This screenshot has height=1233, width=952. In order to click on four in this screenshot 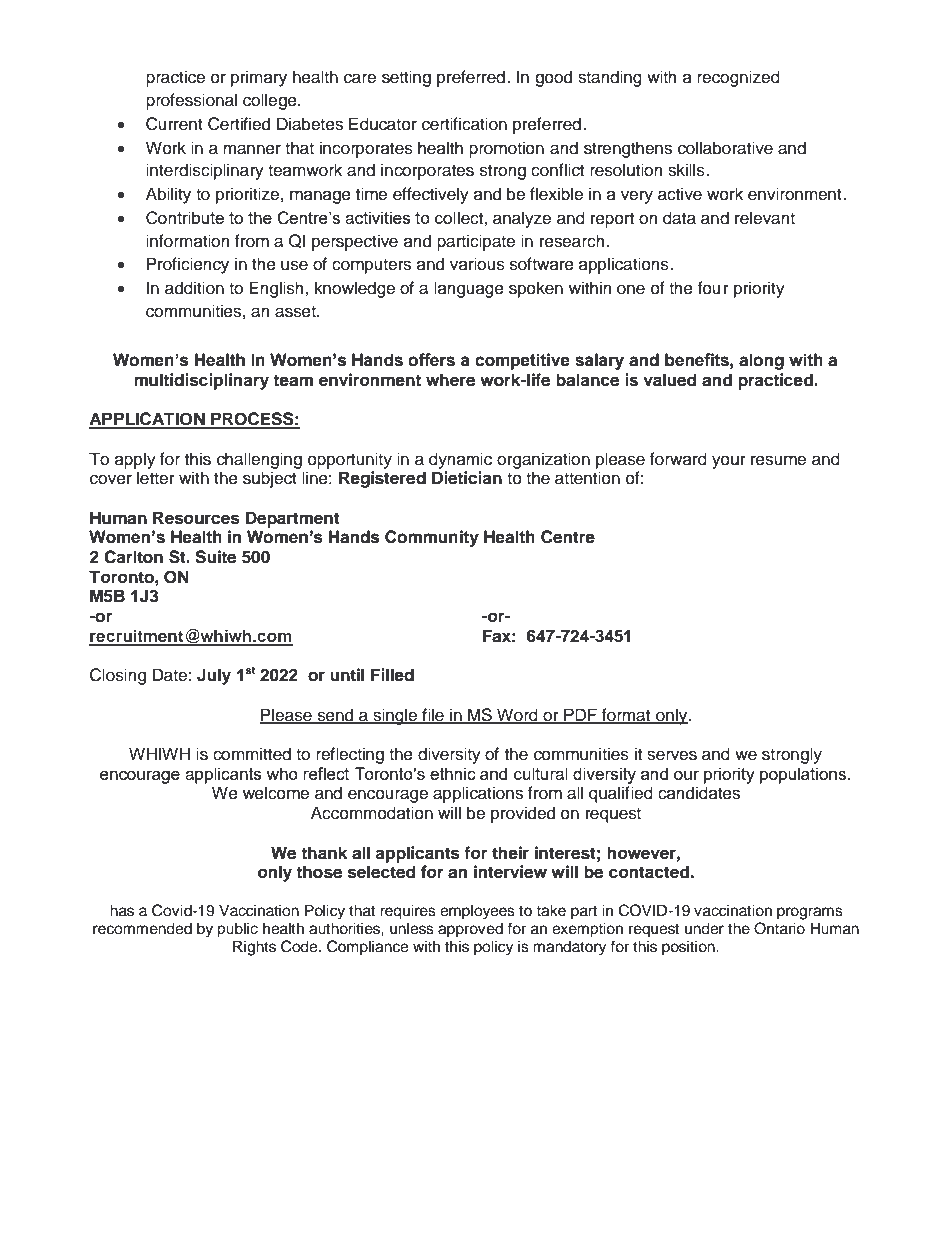, I will do `click(713, 288)`.
